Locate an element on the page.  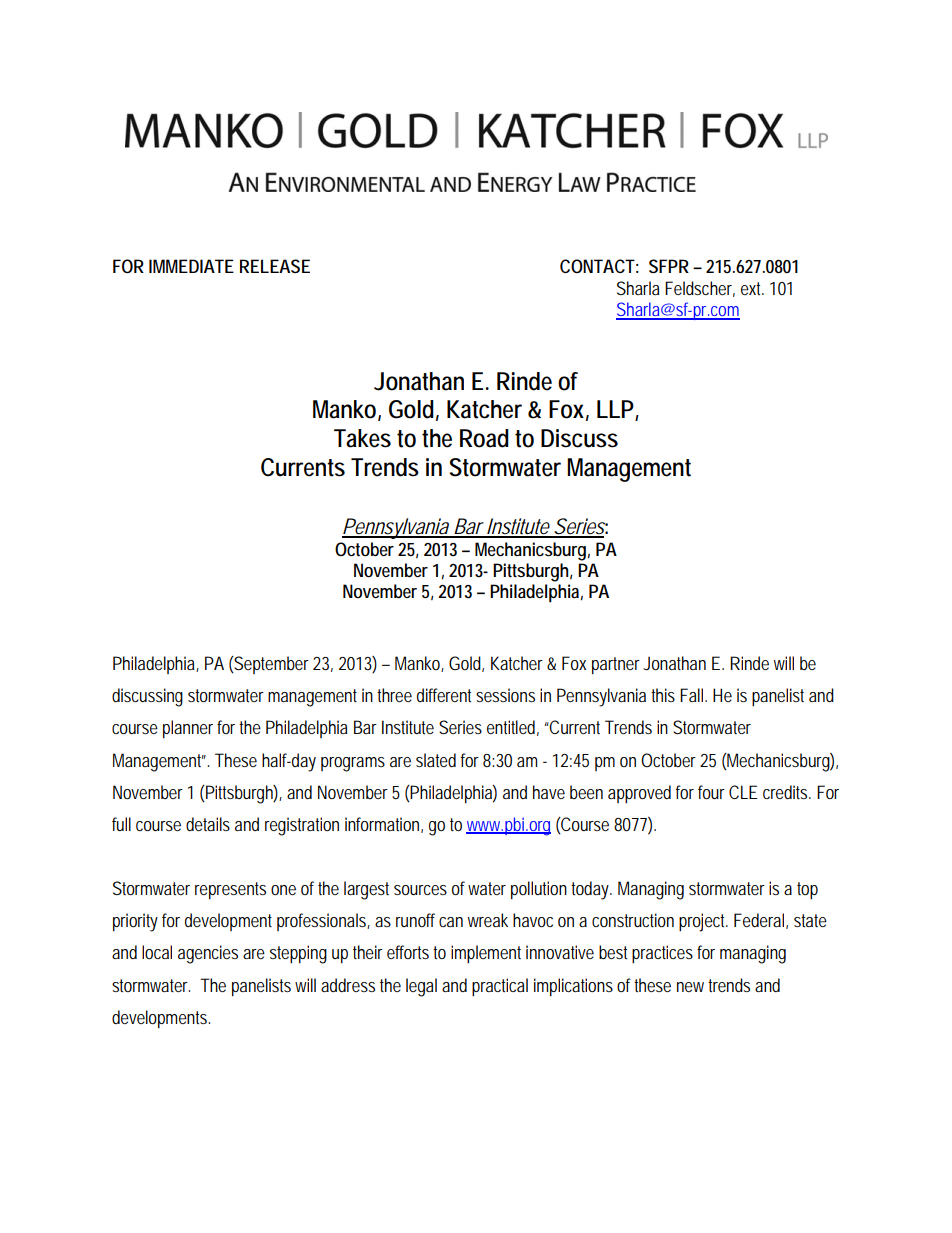
Fall is located at coordinates (693, 695).
